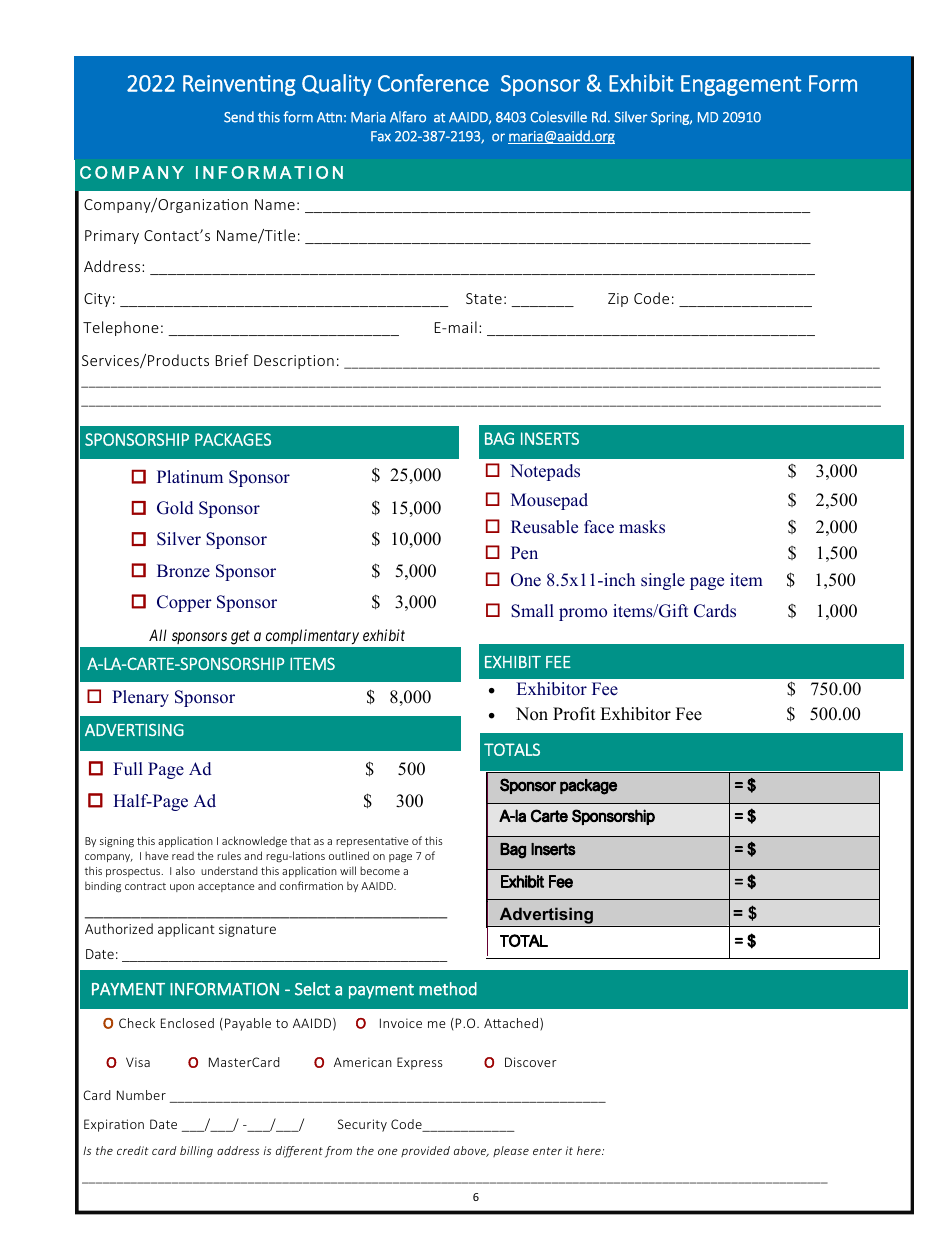  I want to click on Send, so click(239, 117).
